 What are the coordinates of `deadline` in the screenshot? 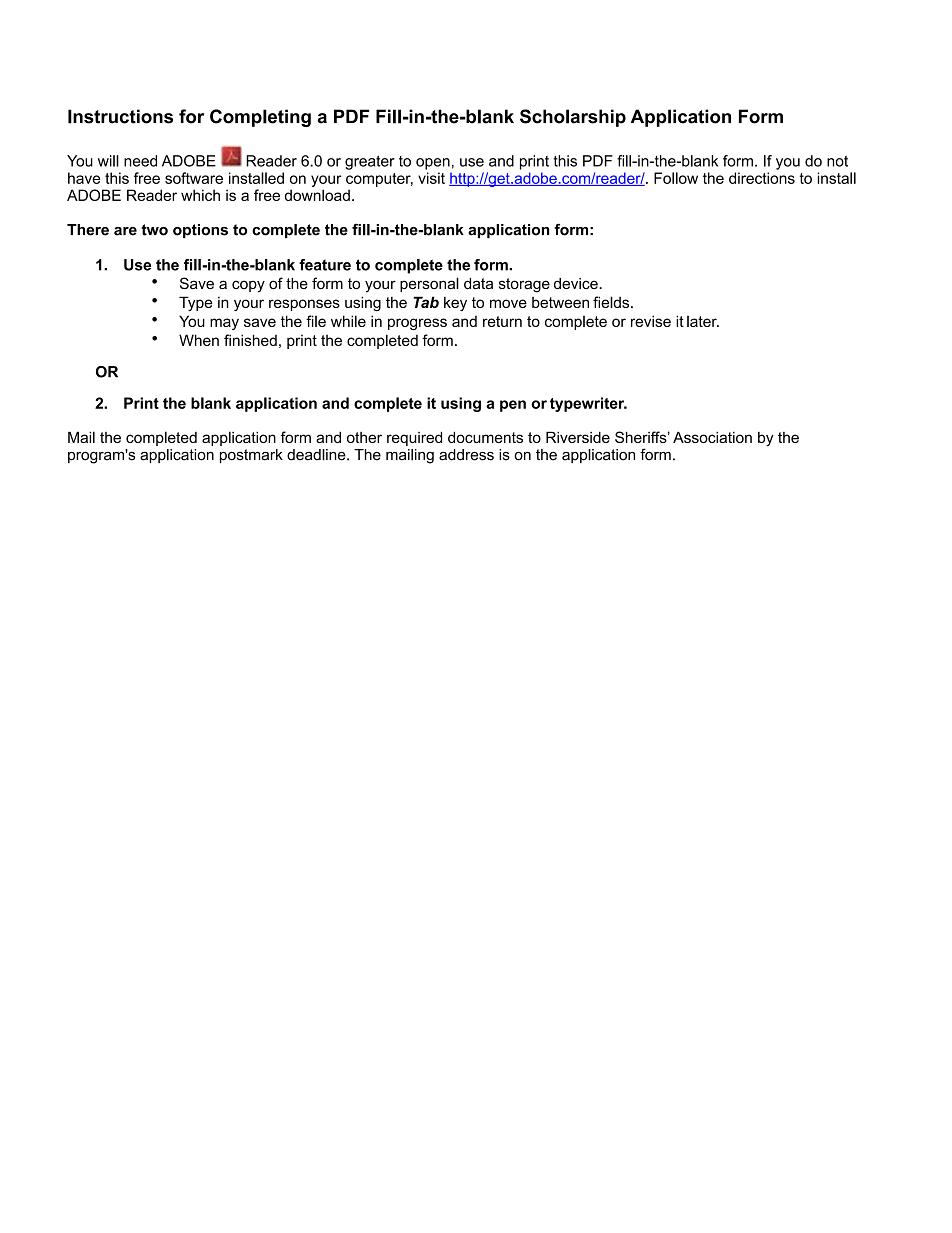 It's located at (317, 455).
